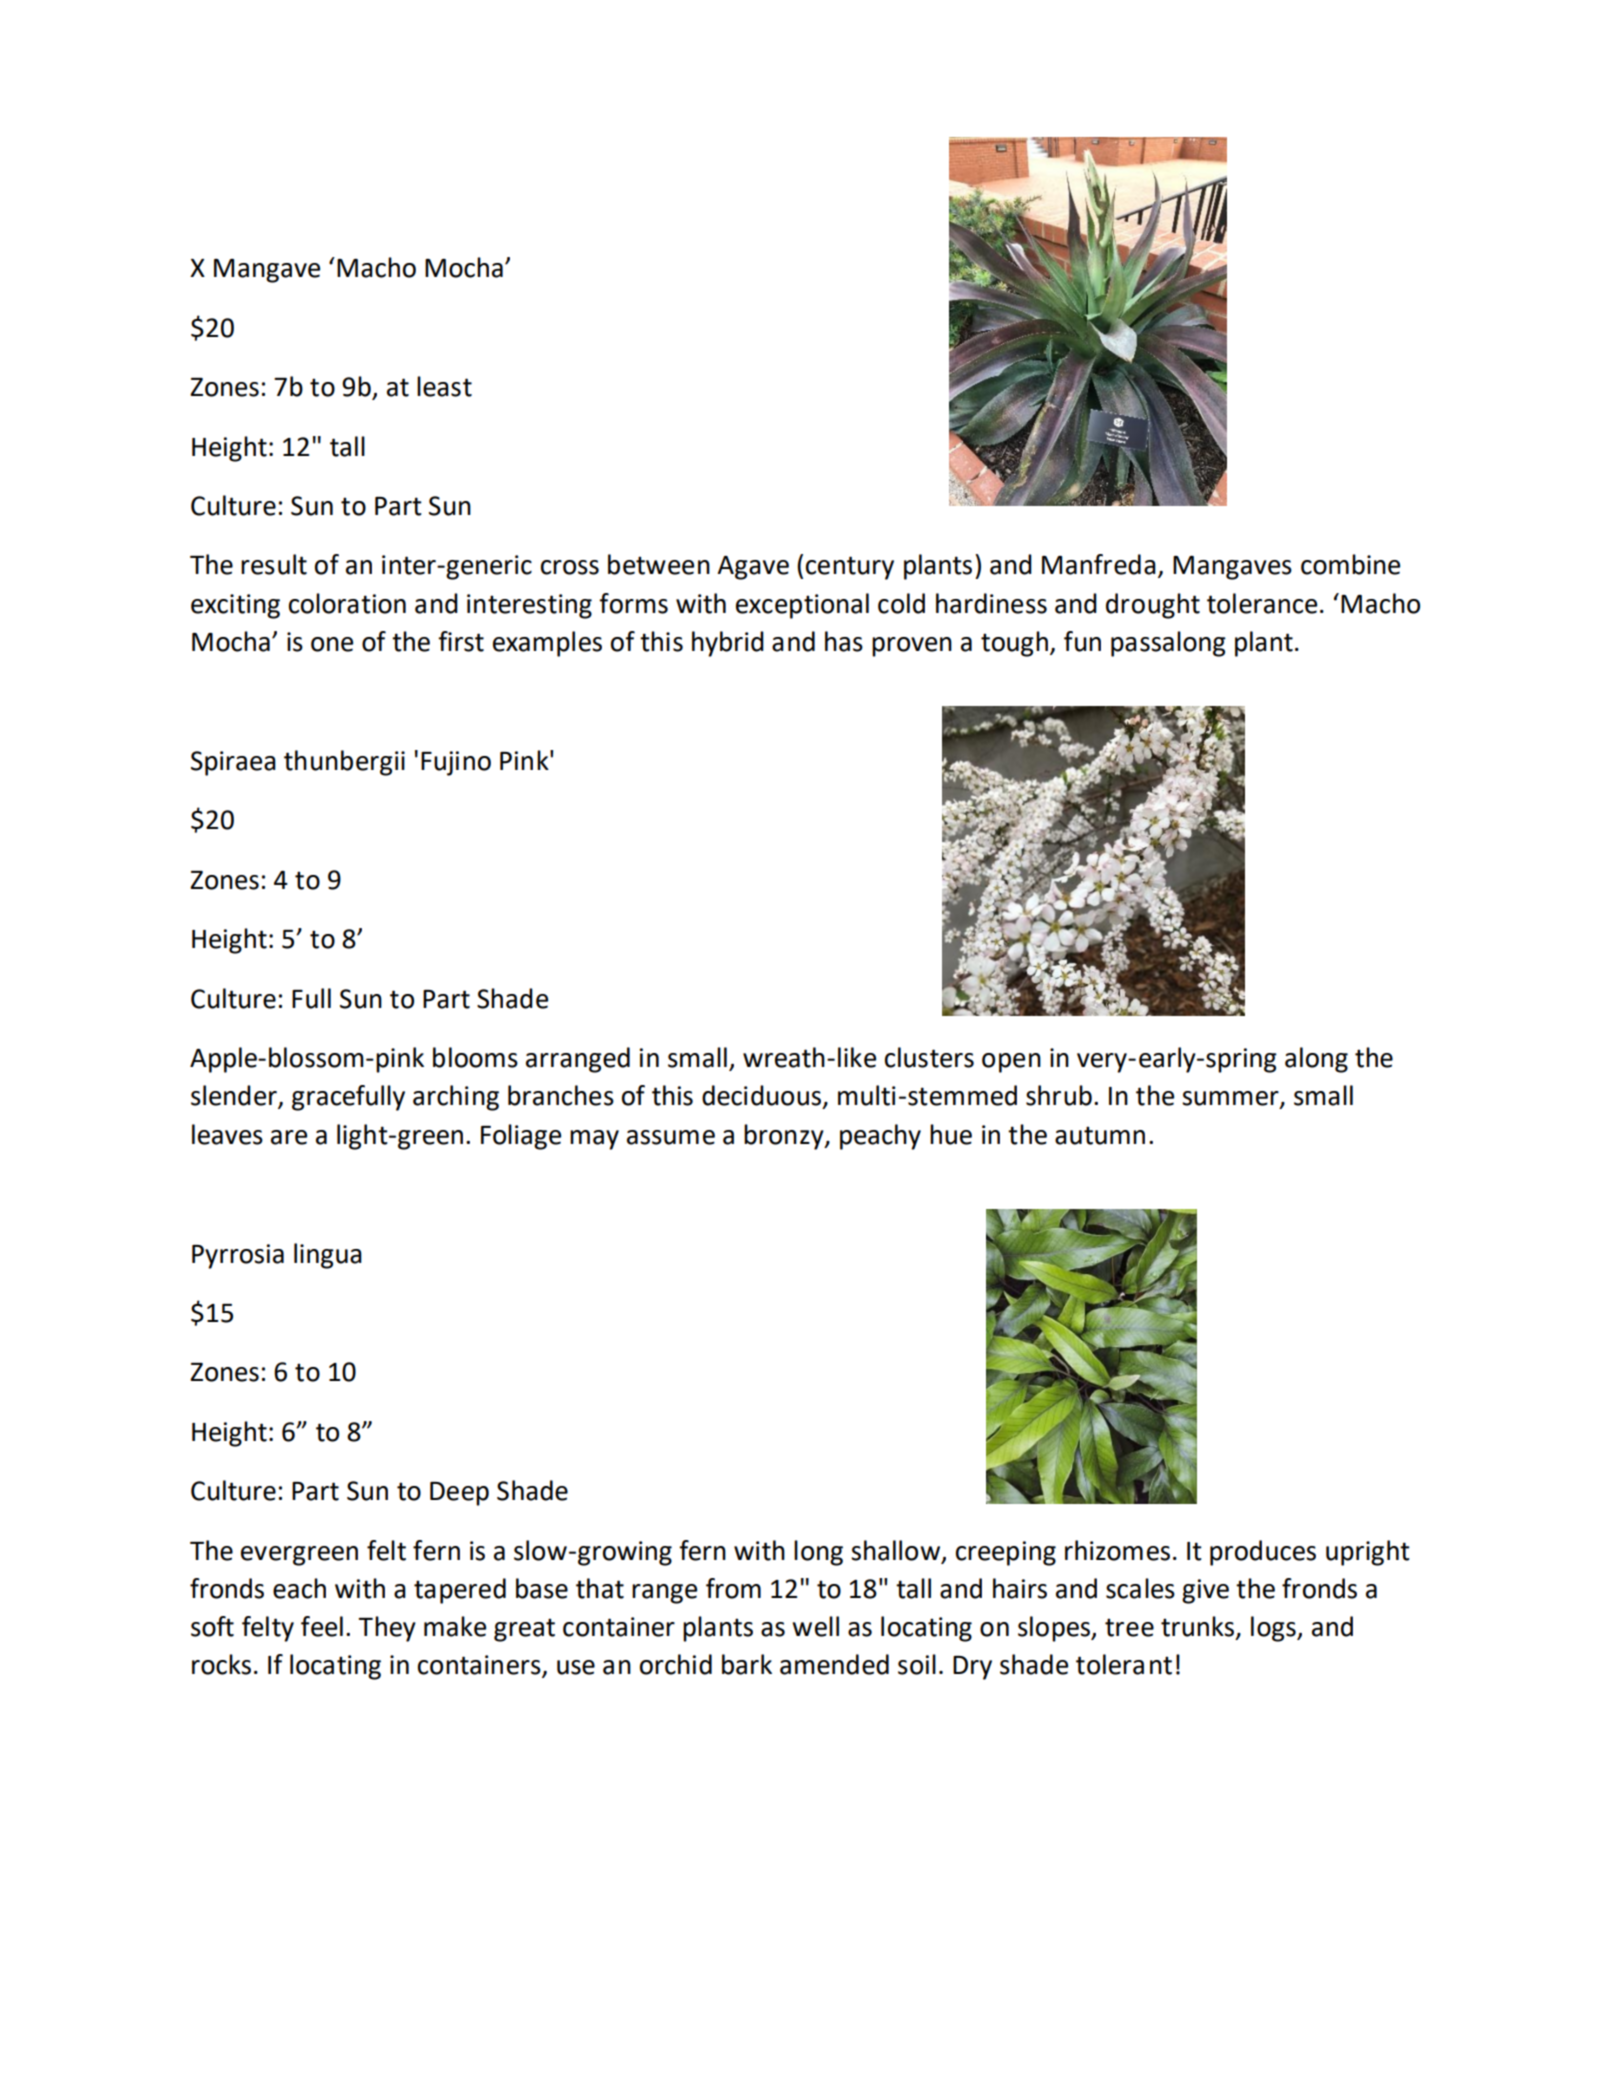 Image resolution: width=1617 pixels, height=2091 pixels. What do you see at coordinates (753, 568) in the screenshot?
I see `Agave` at bounding box center [753, 568].
